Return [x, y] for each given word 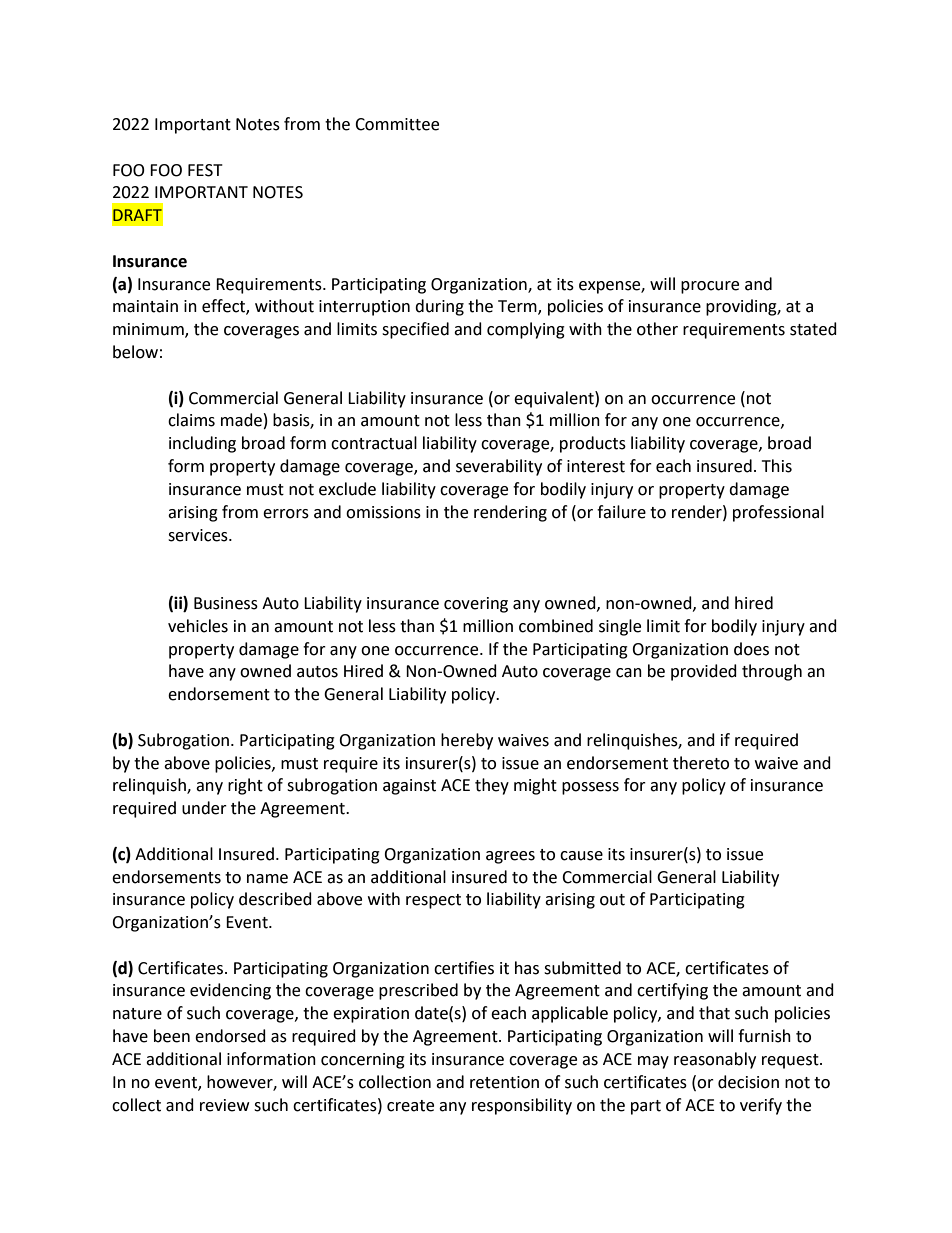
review [224, 1105]
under [204, 808]
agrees [510, 857]
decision [748, 1082]
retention [504, 1082]
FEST [205, 170]
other [657, 329]
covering [476, 605]
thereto [701, 763]
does [751, 649]
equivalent [555, 399]
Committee [397, 124]
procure [710, 287]
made [241, 420]
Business [226, 603]
